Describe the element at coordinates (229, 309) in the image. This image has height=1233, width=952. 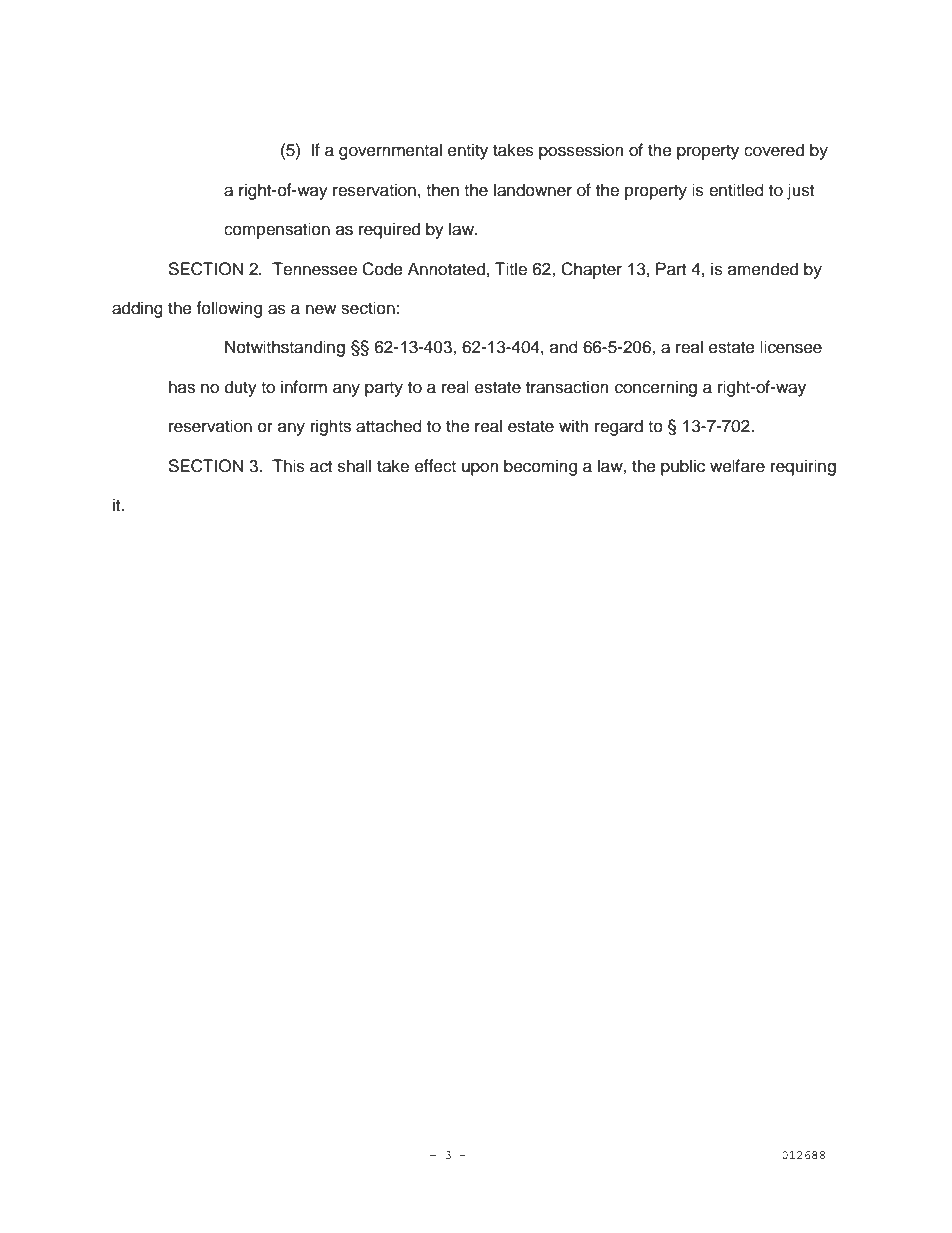
I see `following` at that location.
